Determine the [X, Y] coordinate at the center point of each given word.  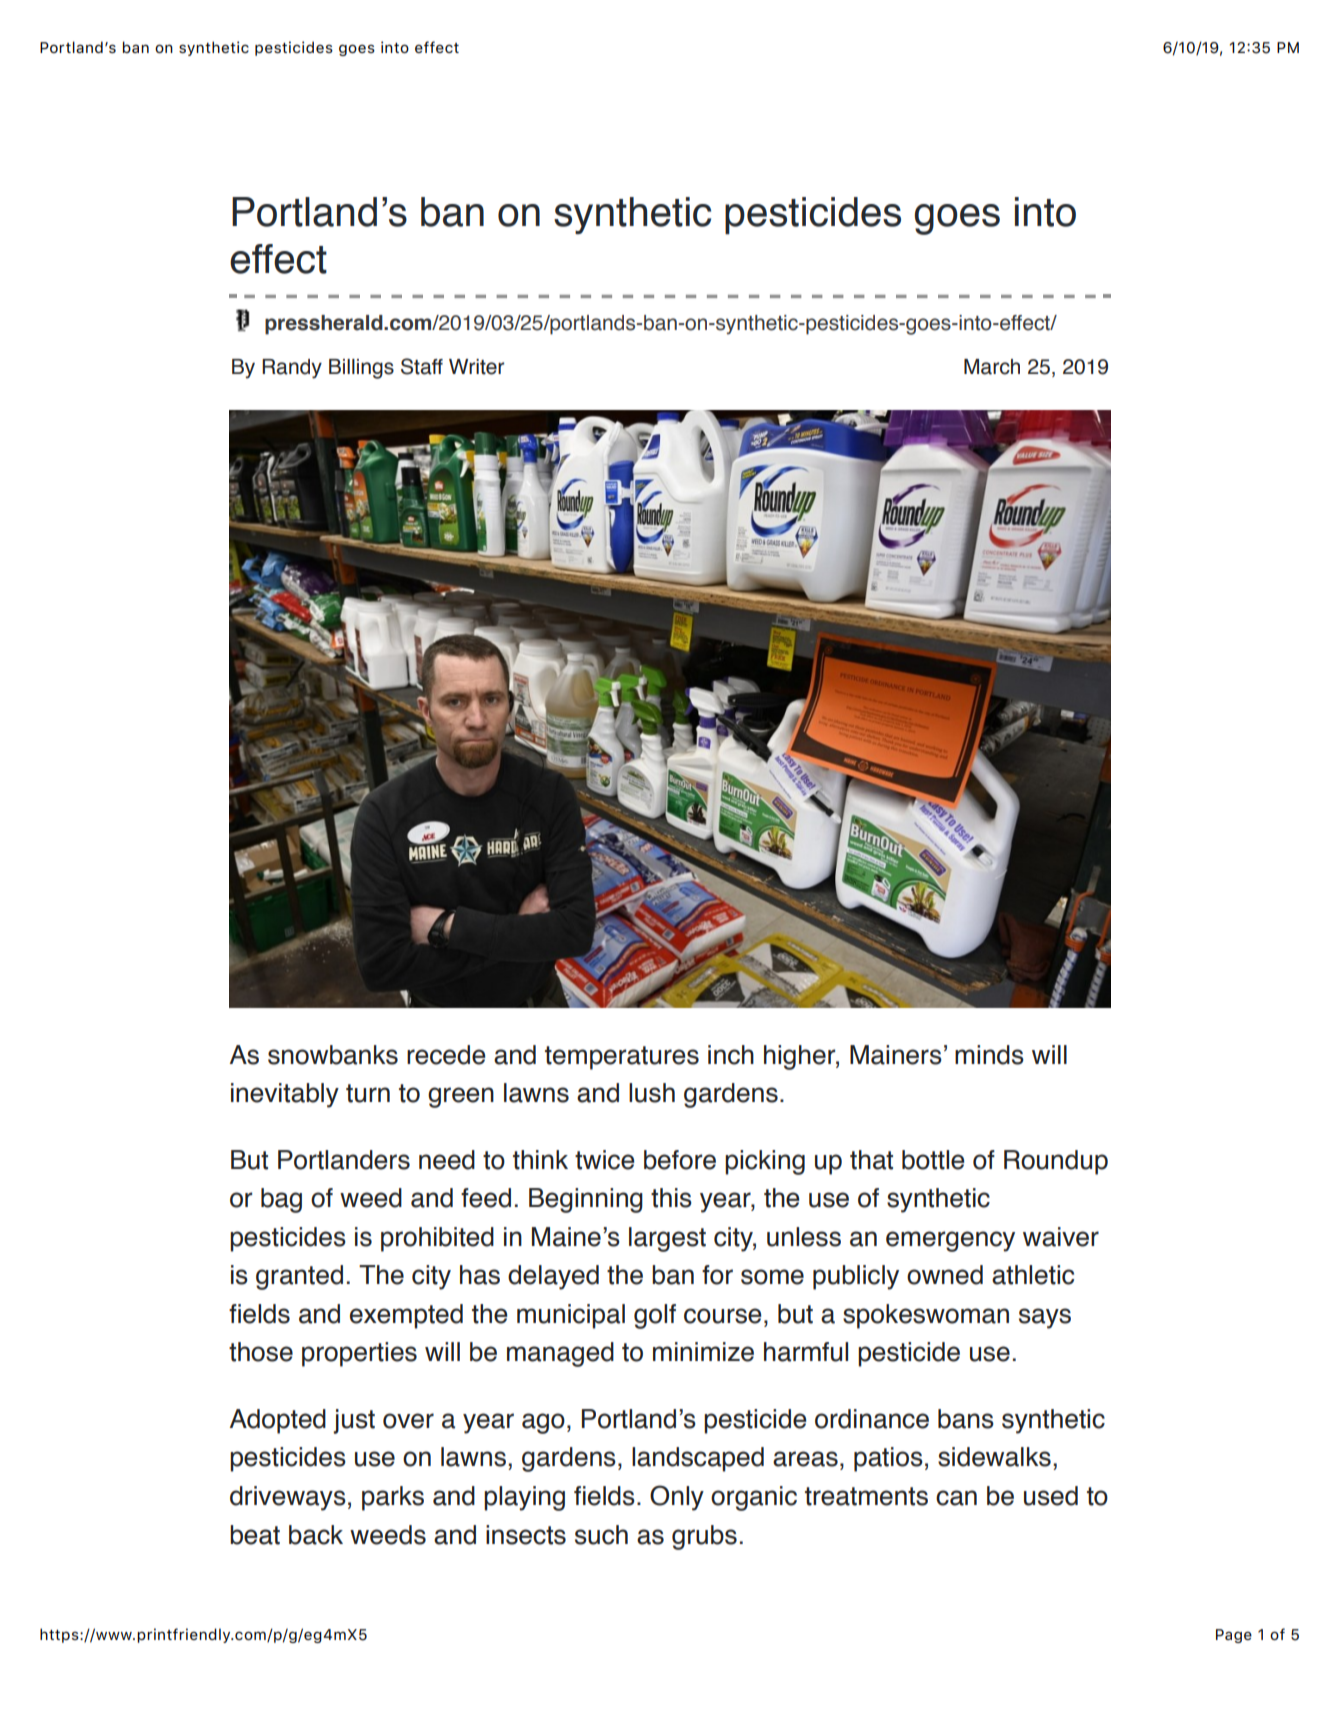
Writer [476, 367]
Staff [422, 366]
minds [989, 1055]
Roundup [1056, 1162]
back [316, 1535]
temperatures [622, 1058]
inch [731, 1055]
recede [446, 1055]
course [722, 1316]
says [1045, 1318]
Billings [361, 369]
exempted [406, 1316]
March [992, 367]
